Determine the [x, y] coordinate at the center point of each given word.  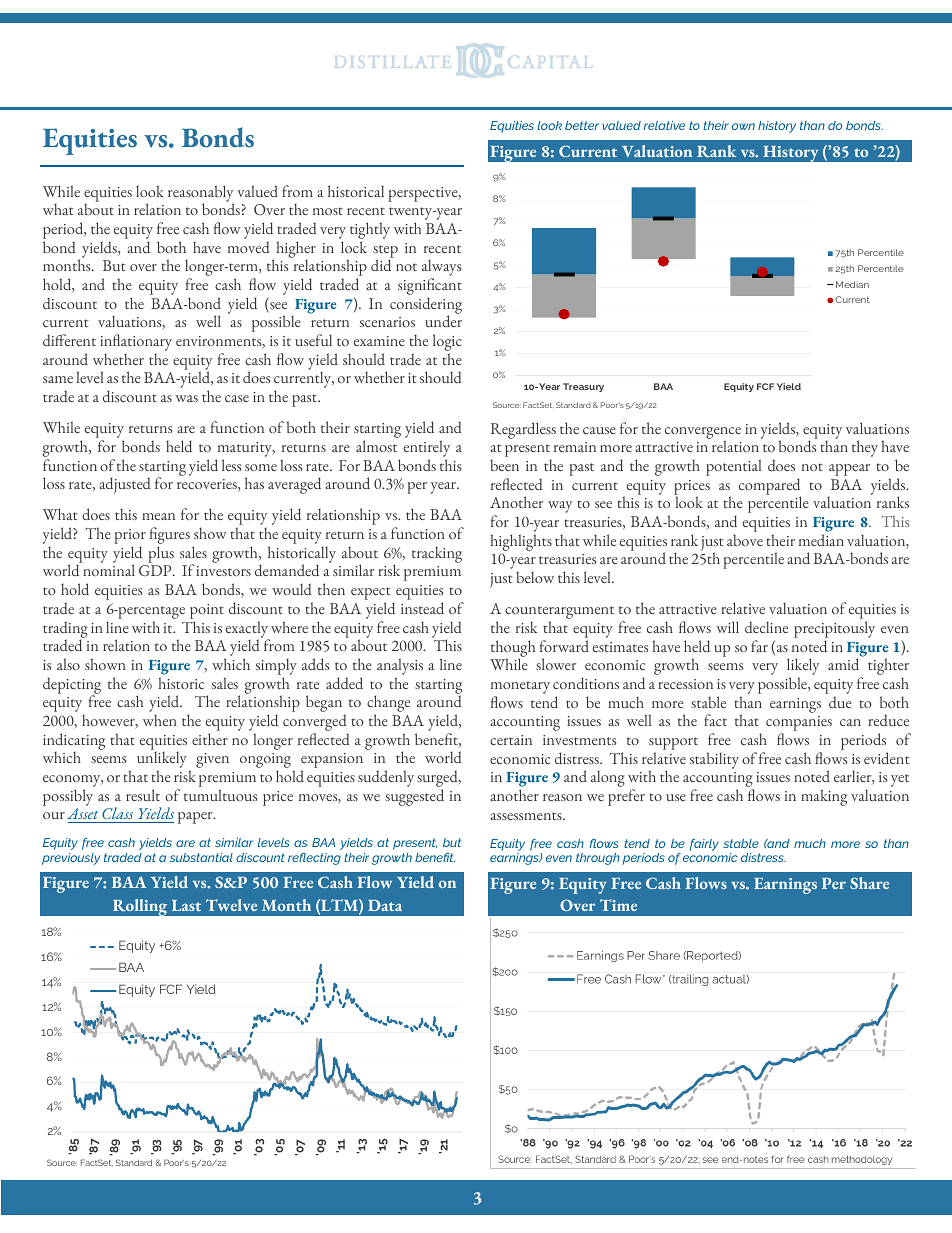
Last [186, 905]
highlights [521, 542]
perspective [424, 194]
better [582, 125]
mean [158, 516]
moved [249, 247]
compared [770, 487]
